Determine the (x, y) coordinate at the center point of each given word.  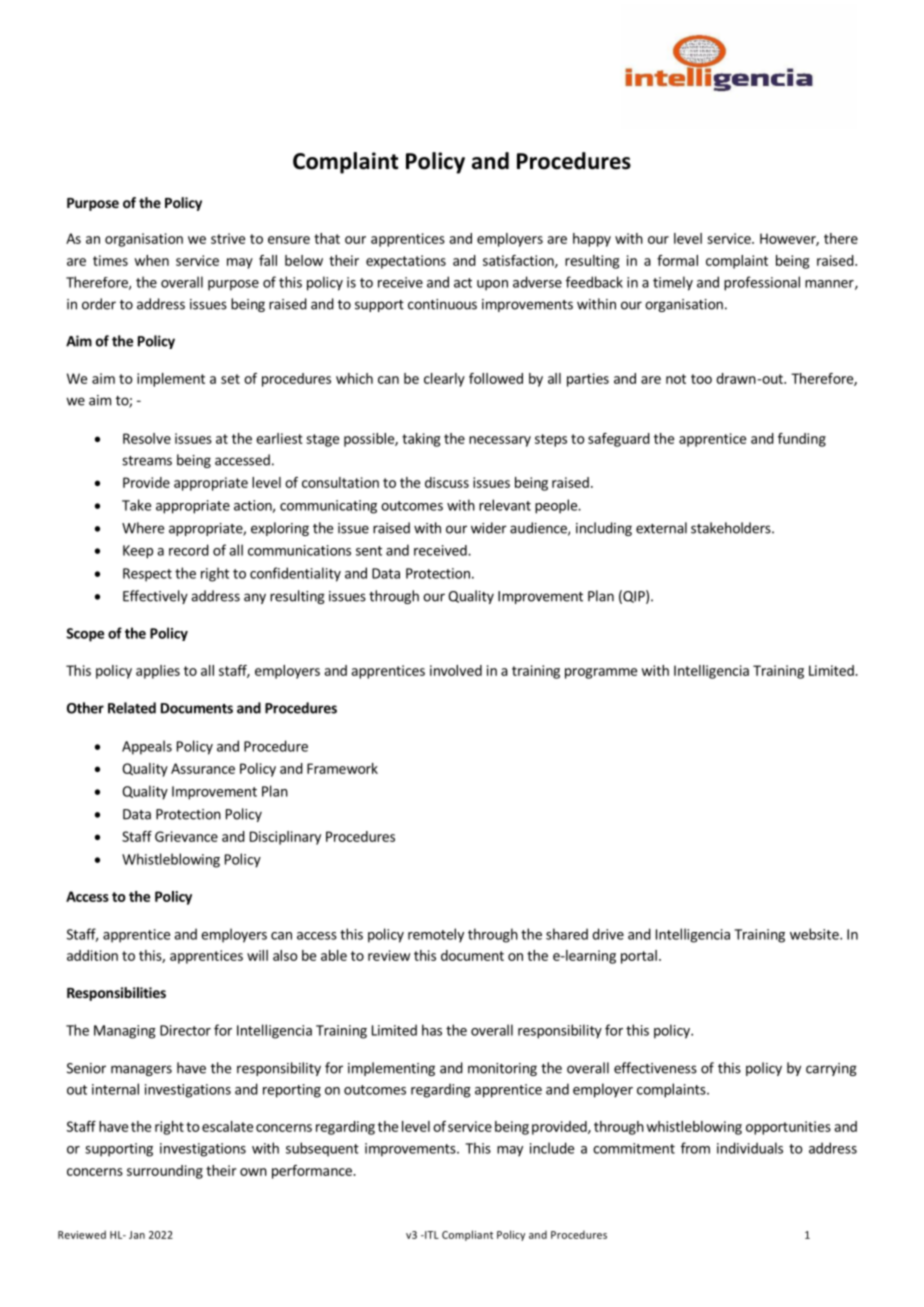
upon (492, 285)
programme (601, 673)
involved (456, 670)
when (151, 260)
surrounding (165, 1172)
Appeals (147, 747)
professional (762, 283)
